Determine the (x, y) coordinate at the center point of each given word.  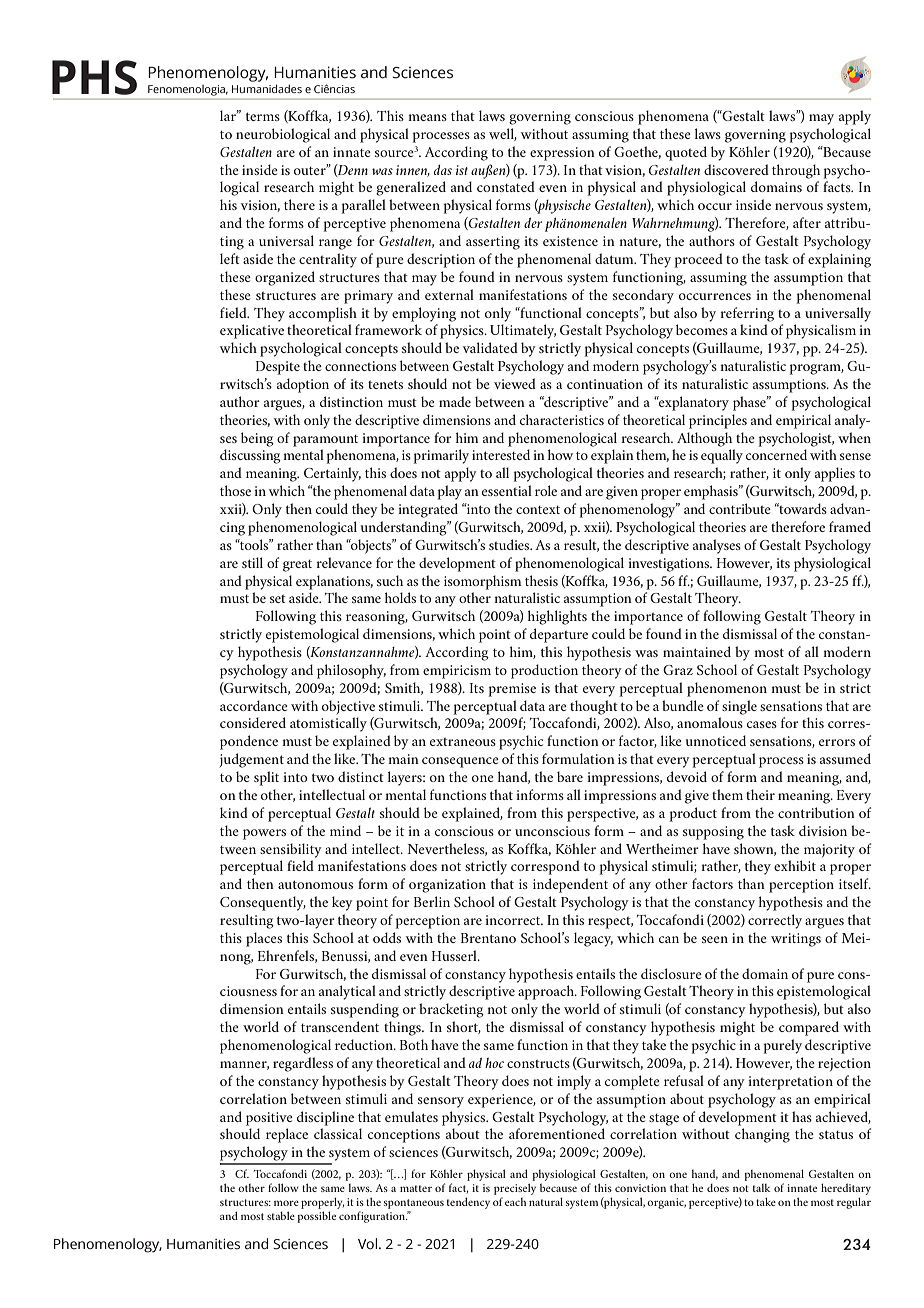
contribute (740, 508)
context (538, 510)
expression (562, 154)
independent (570, 885)
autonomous (315, 884)
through (796, 171)
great (297, 566)
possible (316, 1217)
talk (762, 1188)
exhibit (795, 865)
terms (263, 116)
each (515, 1202)
